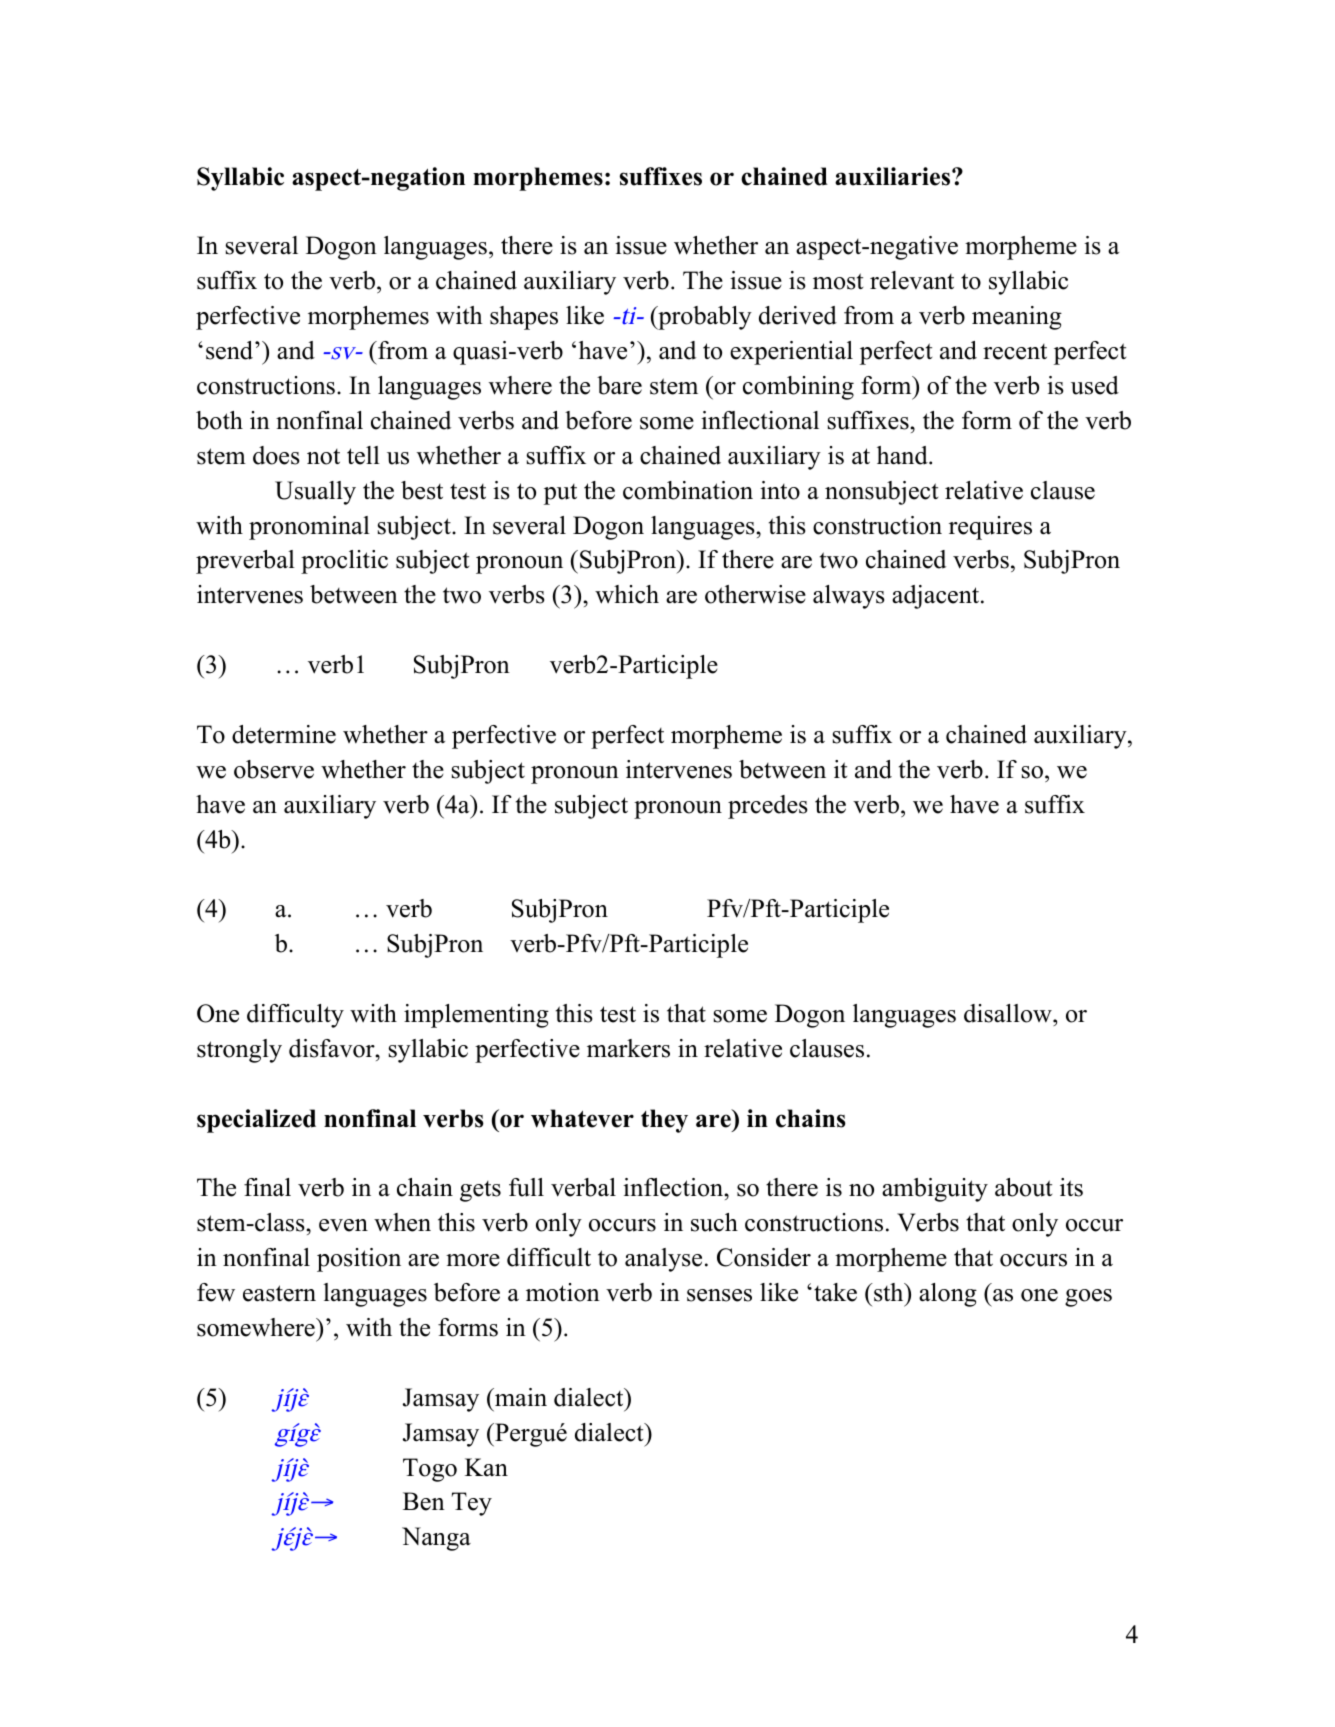 The image size is (1335, 1727). What do you see at coordinates (231, 350) in the page?
I see `send` at bounding box center [231, 350].
